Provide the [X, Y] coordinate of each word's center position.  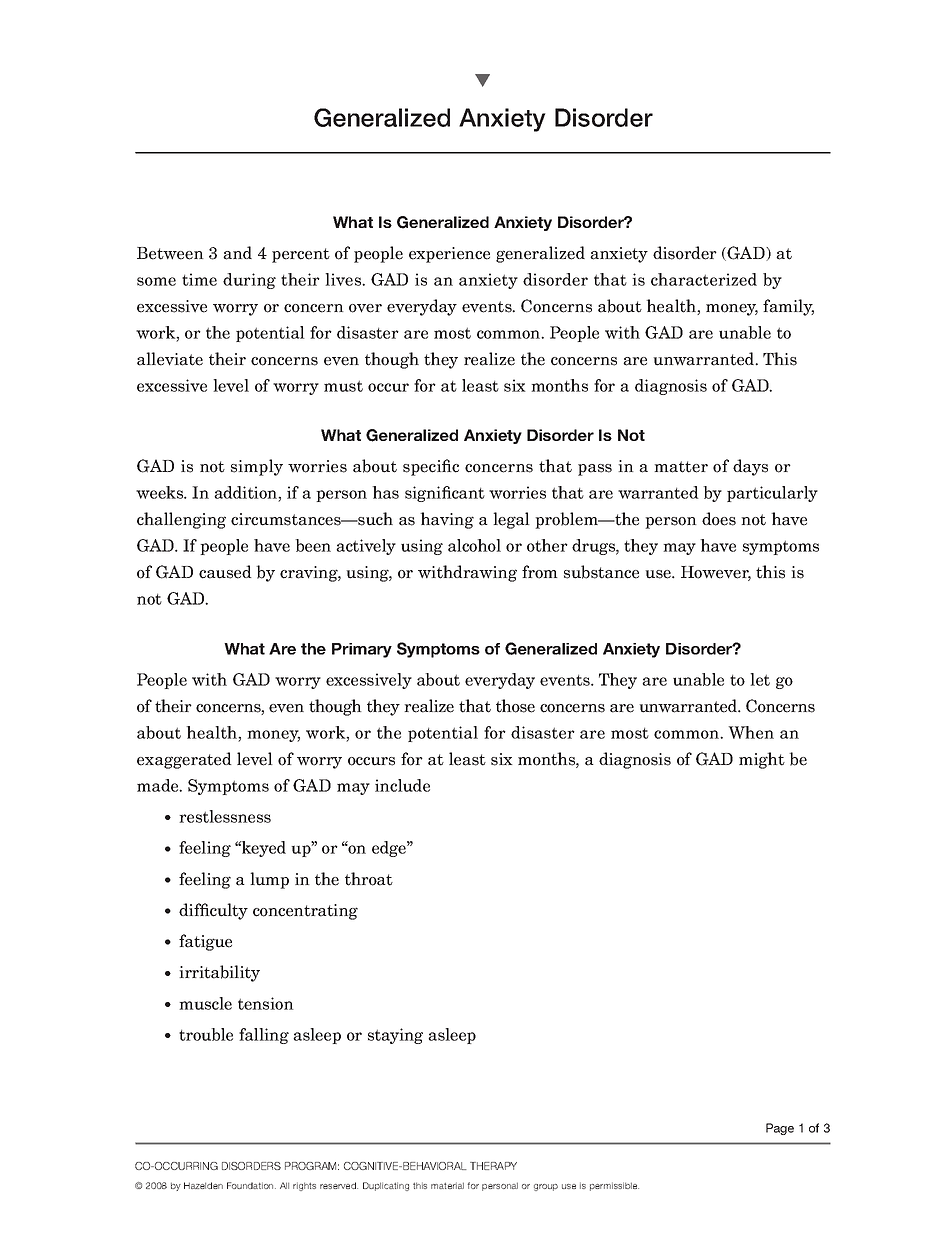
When [751, 732]
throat [369, 879]
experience [449, 255]
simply [257, 467]
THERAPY [493, 1166]
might [762, 760]
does [719, 519]
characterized [704, 279]
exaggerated [184, 760]
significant [445, 494]
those [515, 706]
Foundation [251, 1185]
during [249, 281]
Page [780, 1129]
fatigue [205, 942]
